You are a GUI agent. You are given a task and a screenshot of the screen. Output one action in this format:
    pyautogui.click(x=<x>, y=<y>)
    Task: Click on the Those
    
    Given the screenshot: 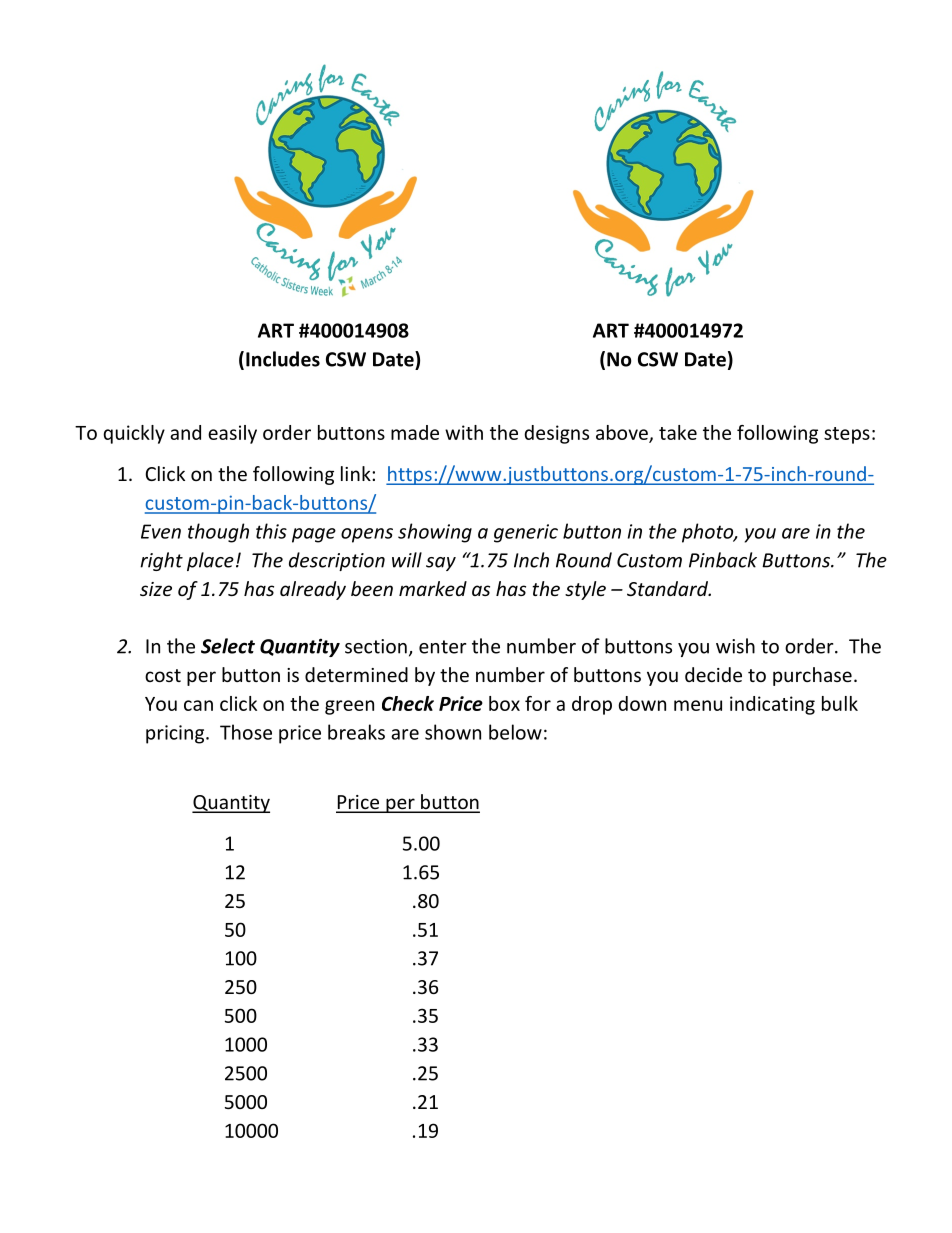 What is the action you would take?
    pyautogui.click(x=246, y=732)
